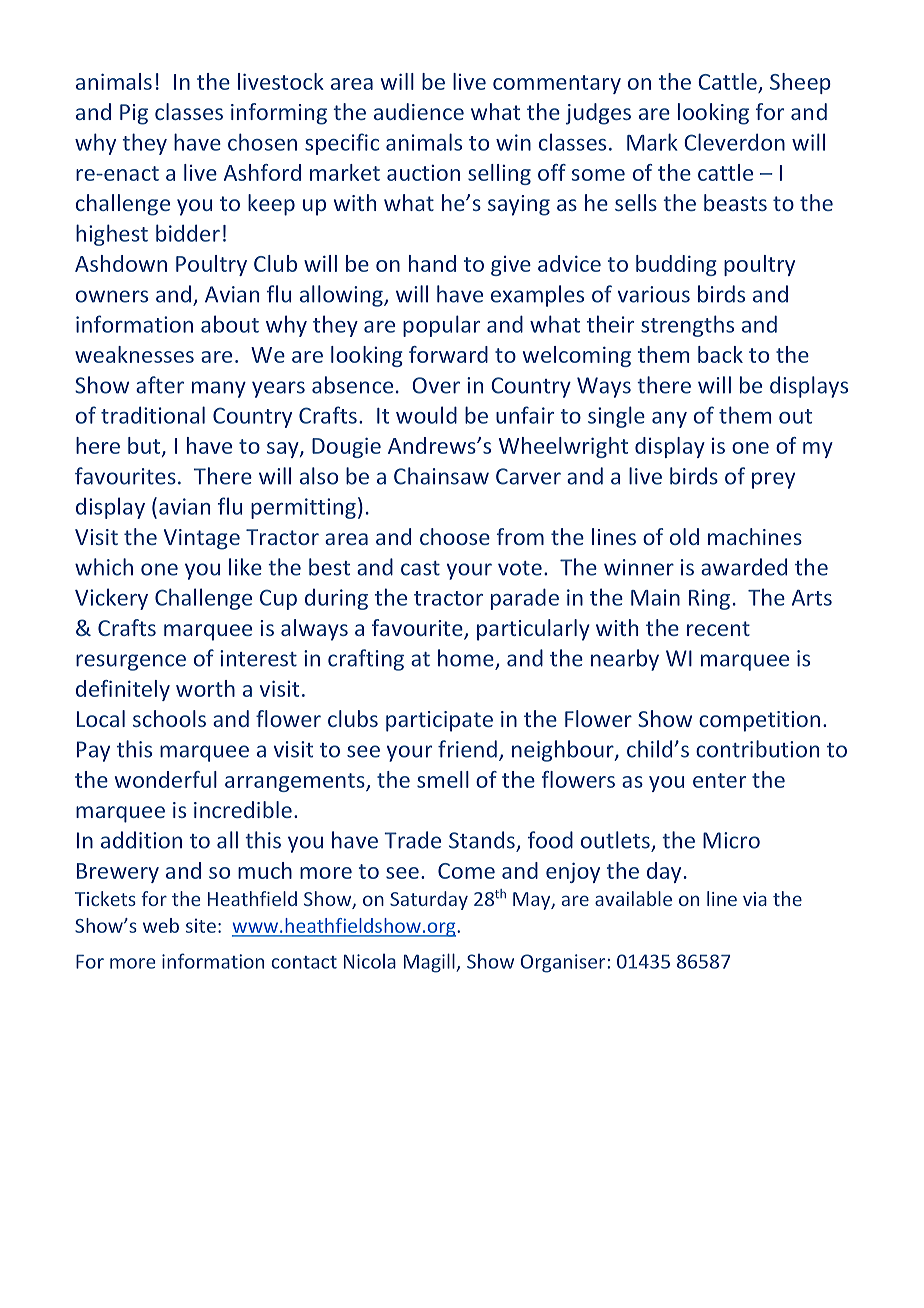  Describe the element at coordinates (430, 963) in the screenshot. I see `Magill` at that location.
